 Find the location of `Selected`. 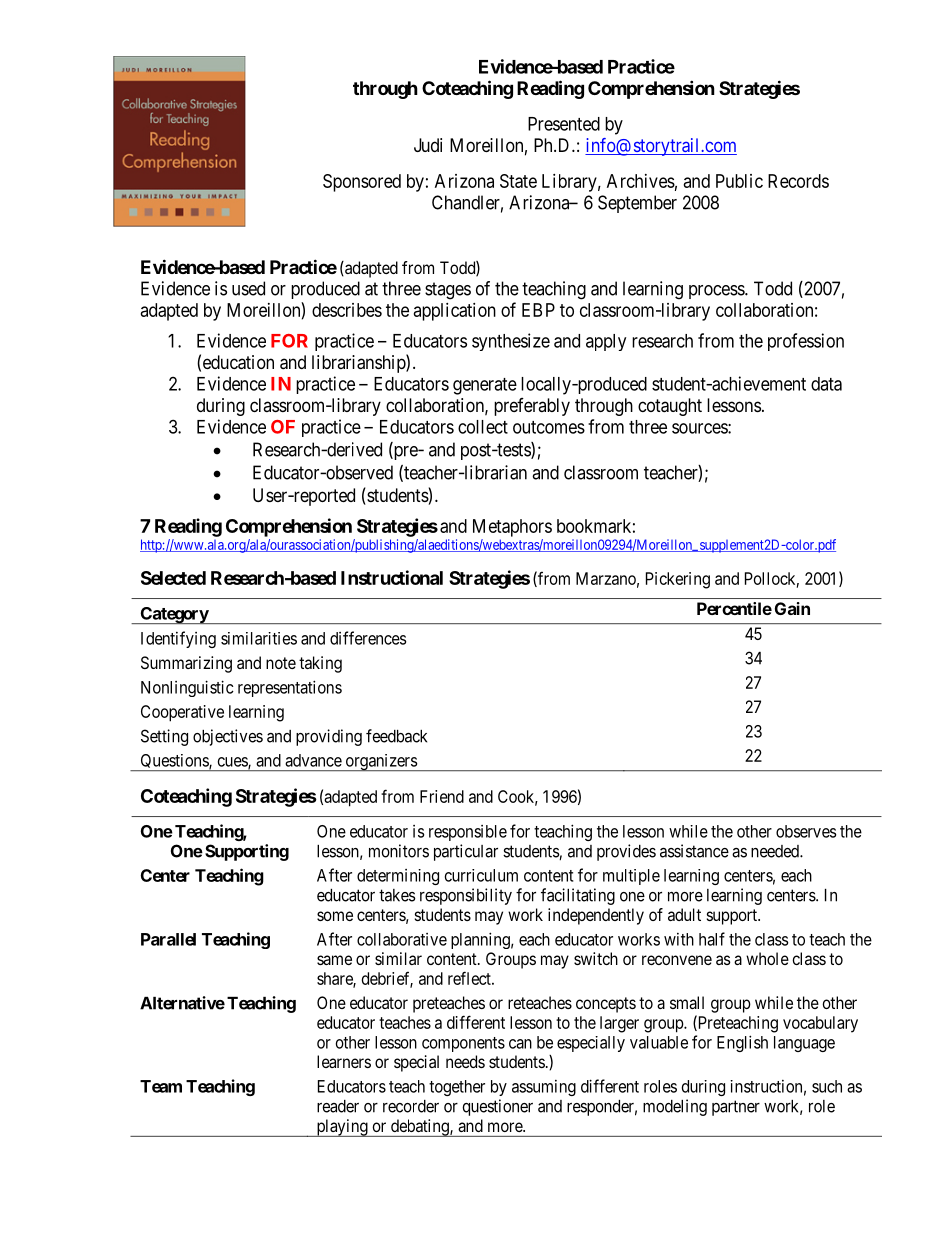

Selected is located at coordinates (173, 578).
